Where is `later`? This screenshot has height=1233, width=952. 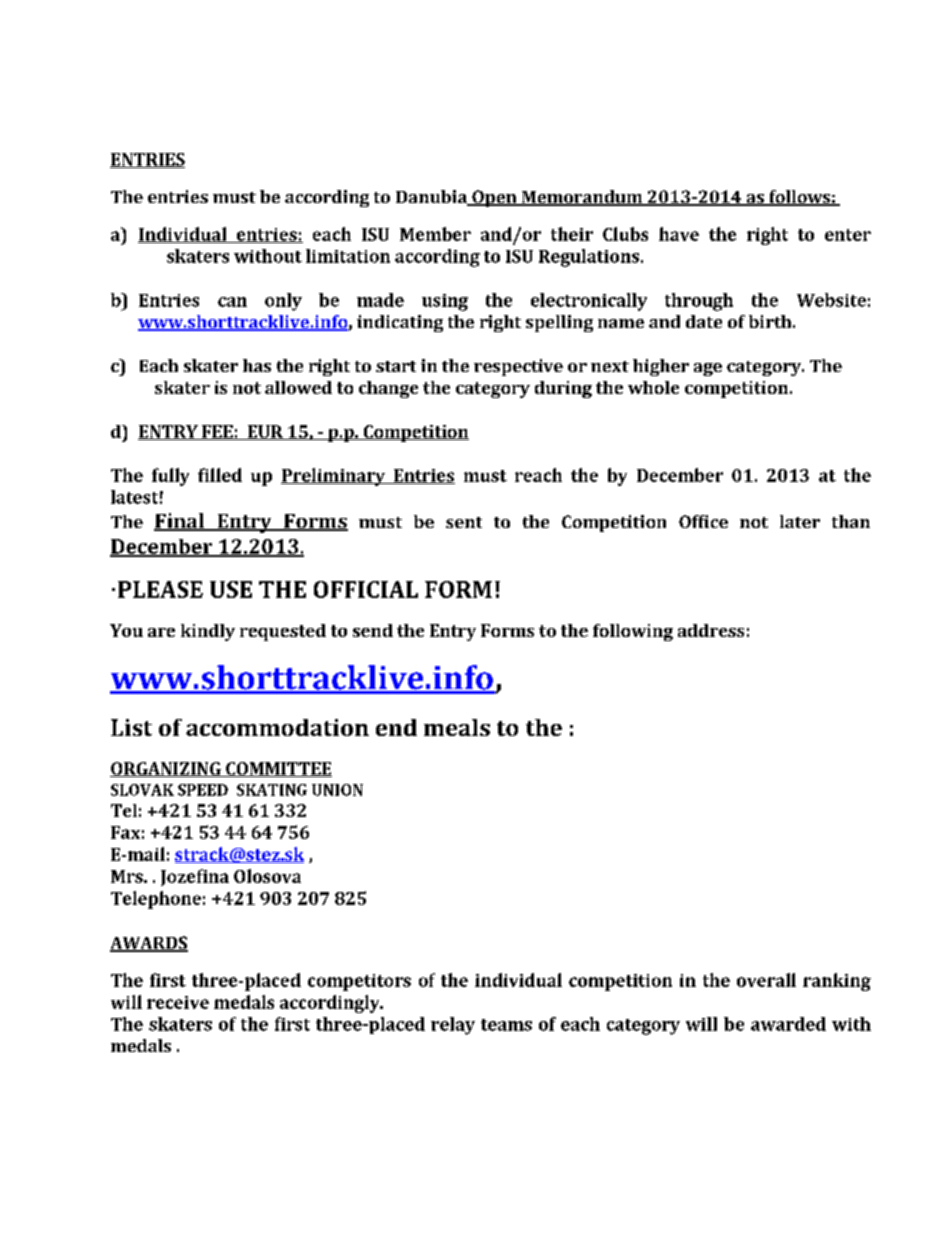
later is located at coordinates (800, 521).
